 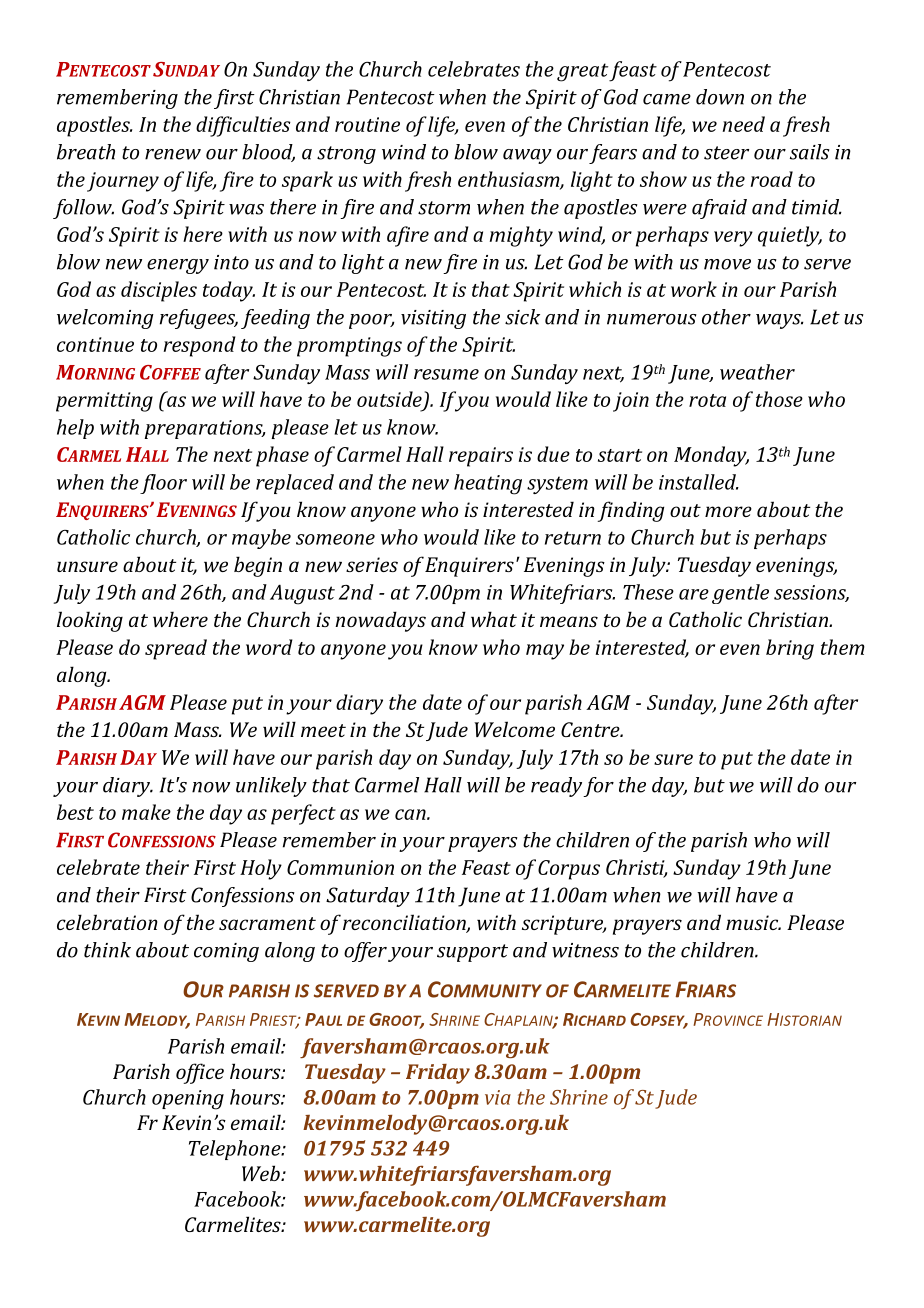 What do you see at coordinates (744, 124) in the screenshot?
I see `need` at bounding box center [744, 124].
